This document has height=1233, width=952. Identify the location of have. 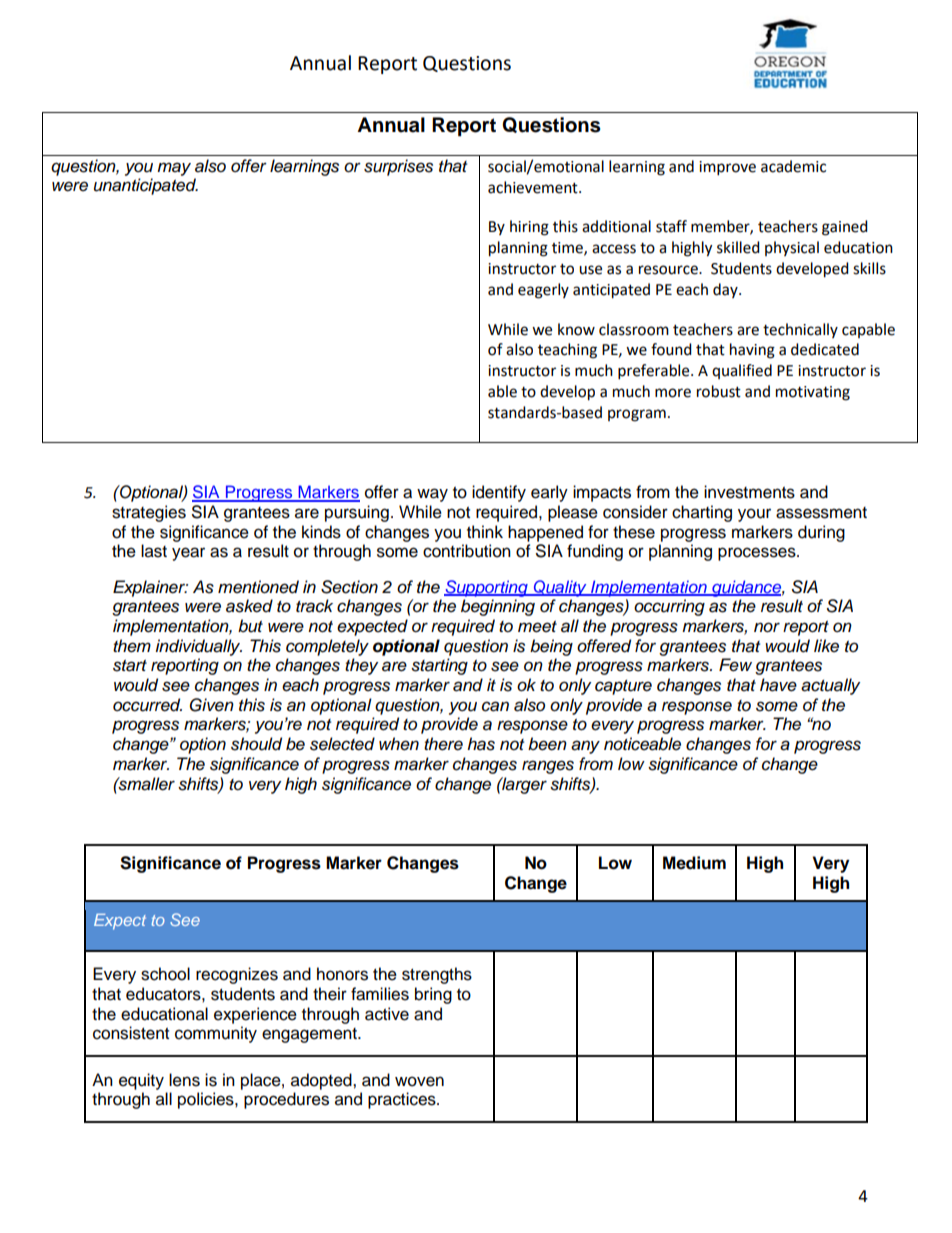
(778, 685).
